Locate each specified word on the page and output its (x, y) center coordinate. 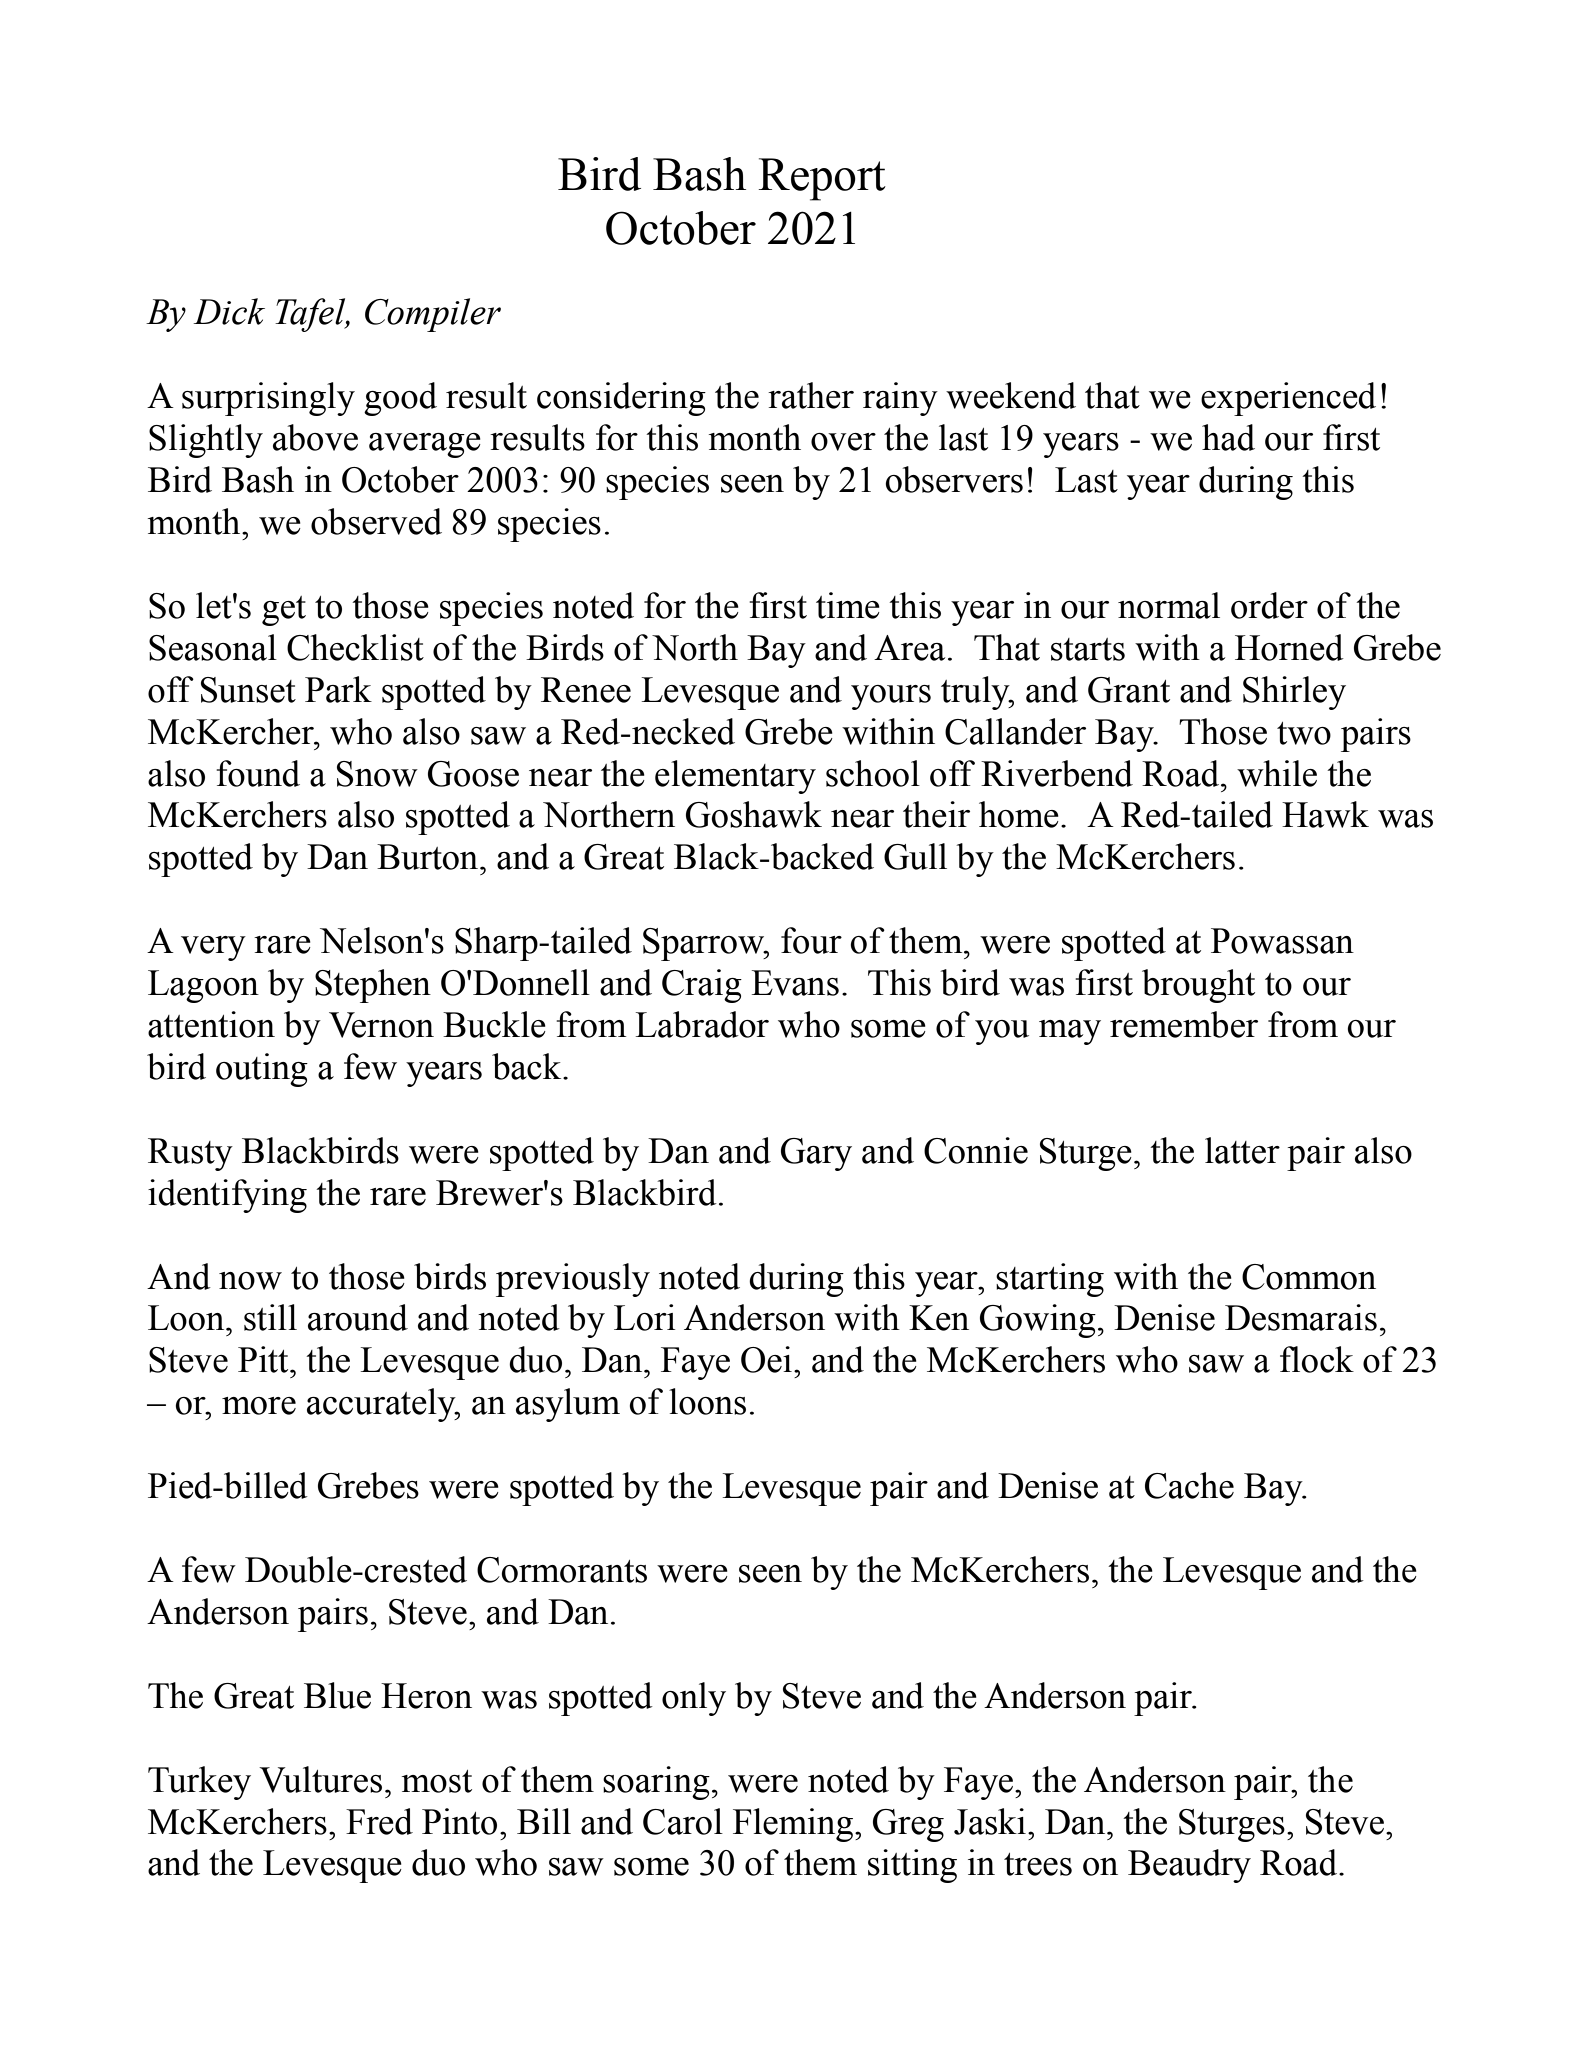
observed (376, 521)
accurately (382, 1405)
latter (1242, 1150)
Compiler (433, 315)
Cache (1189, 1485)
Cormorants (562, 1570)
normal (1169, 605)
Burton (429, 857)
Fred (379, 1821)
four (811, 940)
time (848, 605)
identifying (227, 1196)
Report (822, 179)
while (1277, 773)
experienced (1288, 399)
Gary (816, 1154)
